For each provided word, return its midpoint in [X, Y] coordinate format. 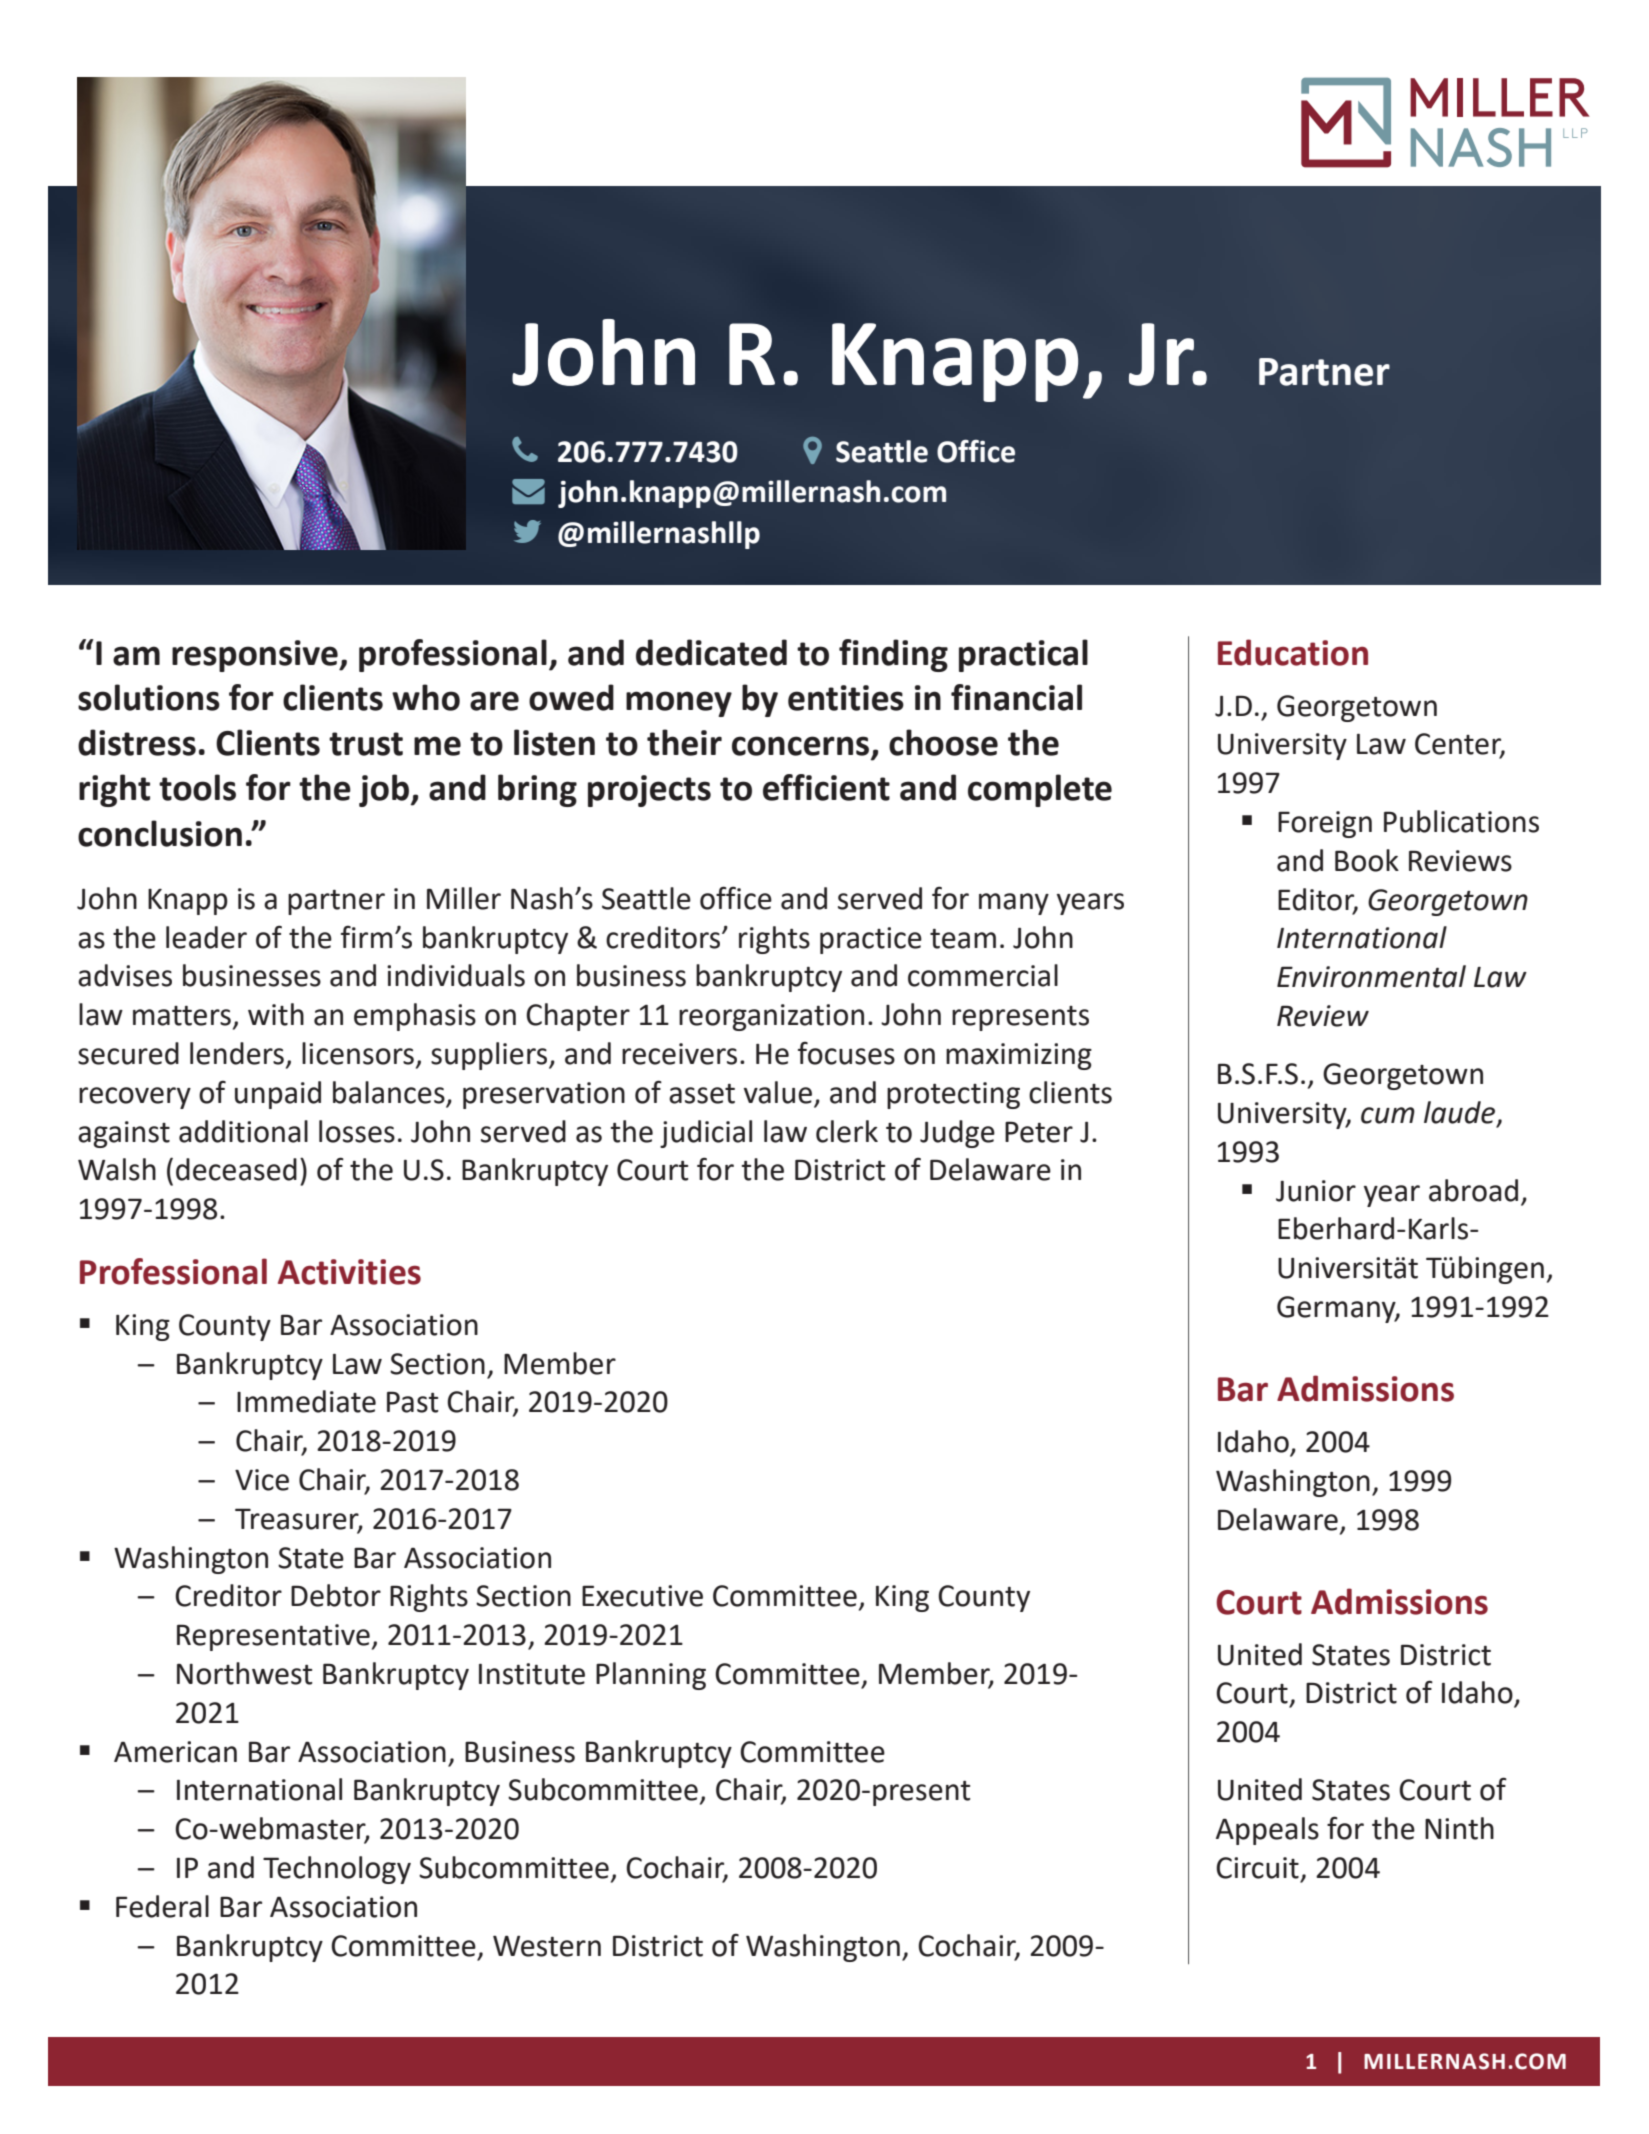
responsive [256, 656]
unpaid [278, 1095]
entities [846, 698]
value [778, 1092]
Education [1293, 652]
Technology [337, 1870]
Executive [642, 1596]
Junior [1316, 1191]
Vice [262, 1480]
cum [1388, 1115]
